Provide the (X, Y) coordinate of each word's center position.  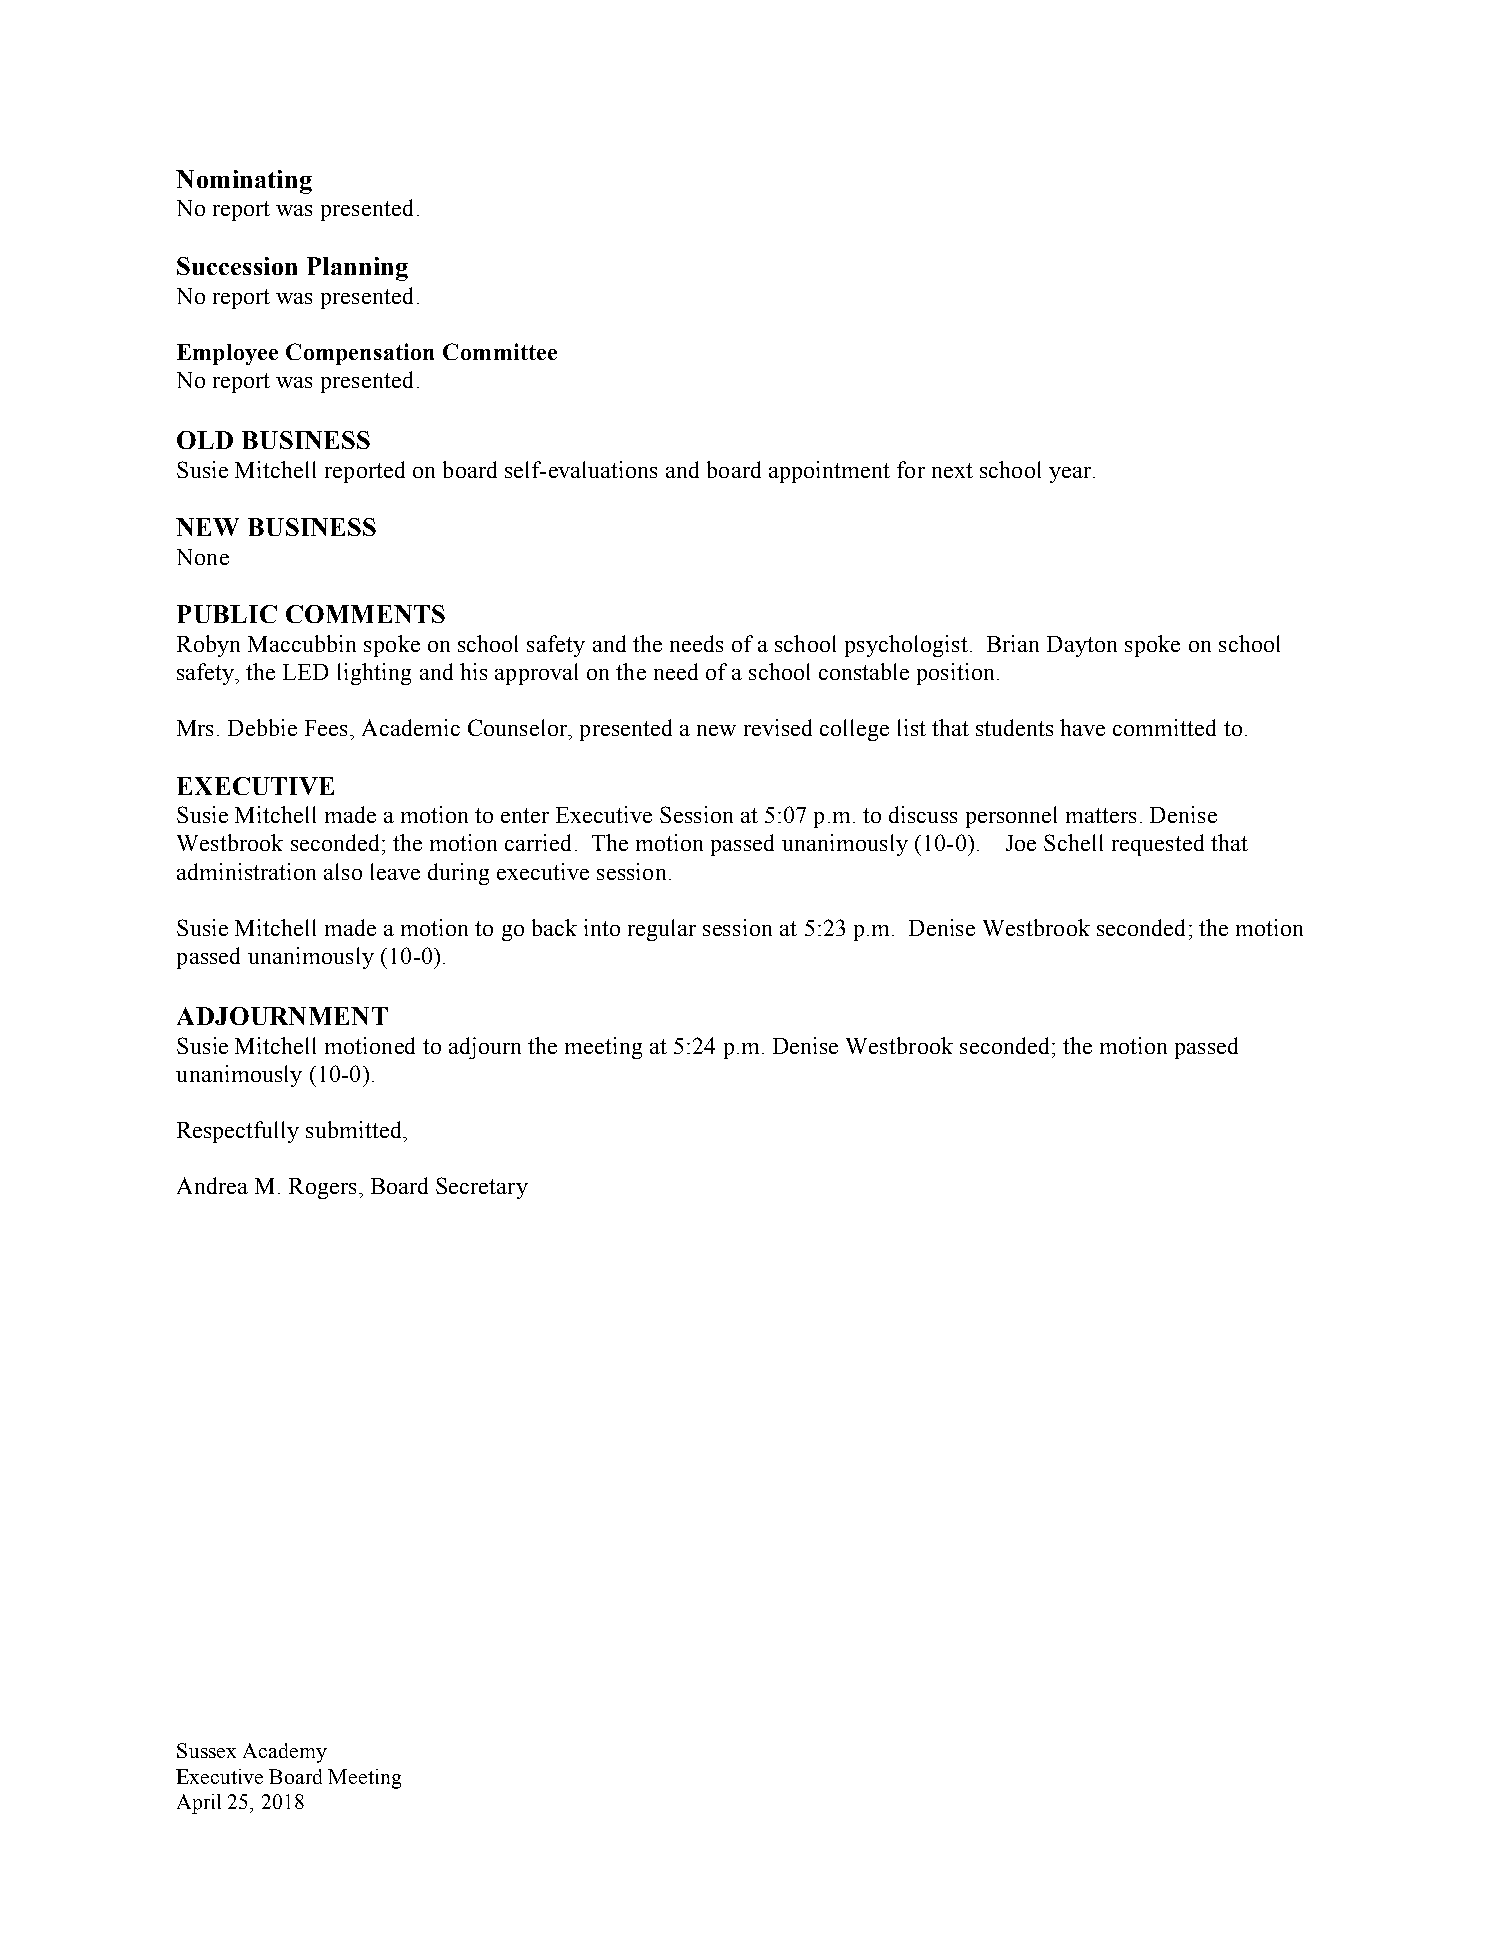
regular (662, 930)
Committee (500, 351)
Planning (357, 269)
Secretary (482, 1188)
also (343, 871)
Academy (285, 1753)
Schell (1073, 842)
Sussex (206, 1750)
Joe (1021, 843)
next (952, 470)
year (1070, 475)
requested (1158, 845)
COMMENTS (365, 614)
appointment (829, 472)
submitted (355, 1129)
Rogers (322, 1188)
